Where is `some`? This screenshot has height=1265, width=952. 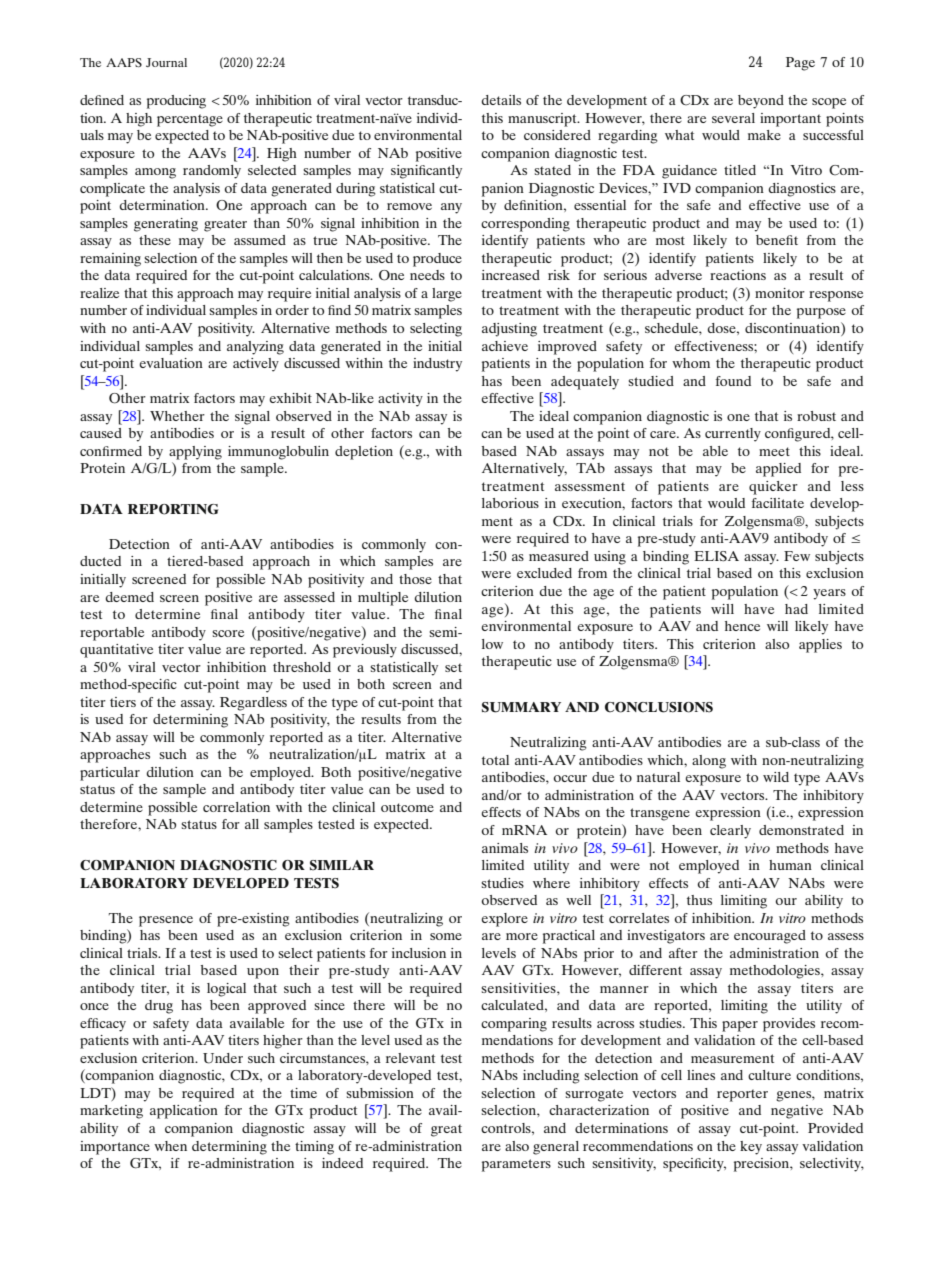 some is located at coordinates (446, 936).
